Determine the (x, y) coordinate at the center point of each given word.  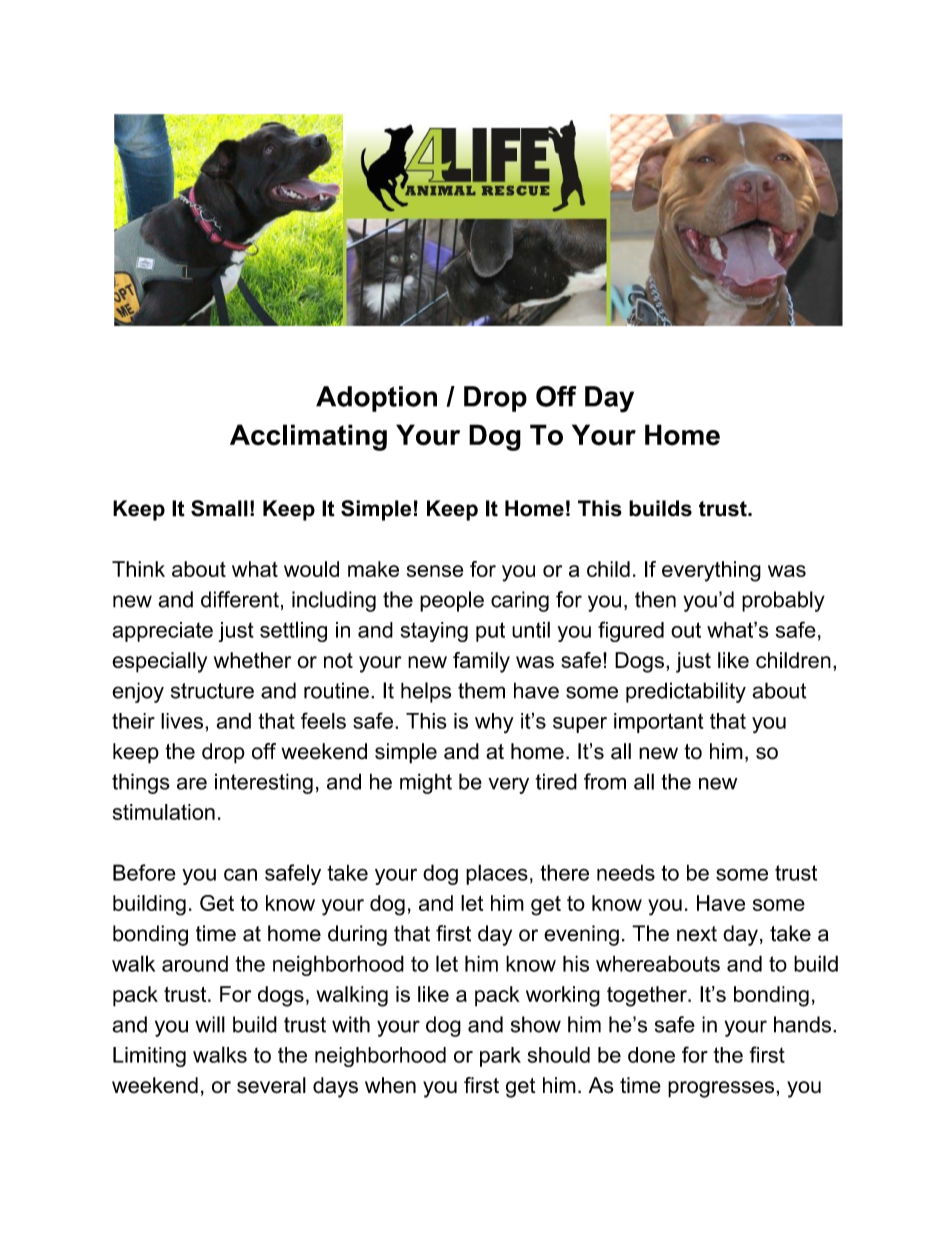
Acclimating (308, 437)
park (500, 1057)
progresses (722, 1089)
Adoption (376, 399)
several (271, 1085)
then (655, 599)
